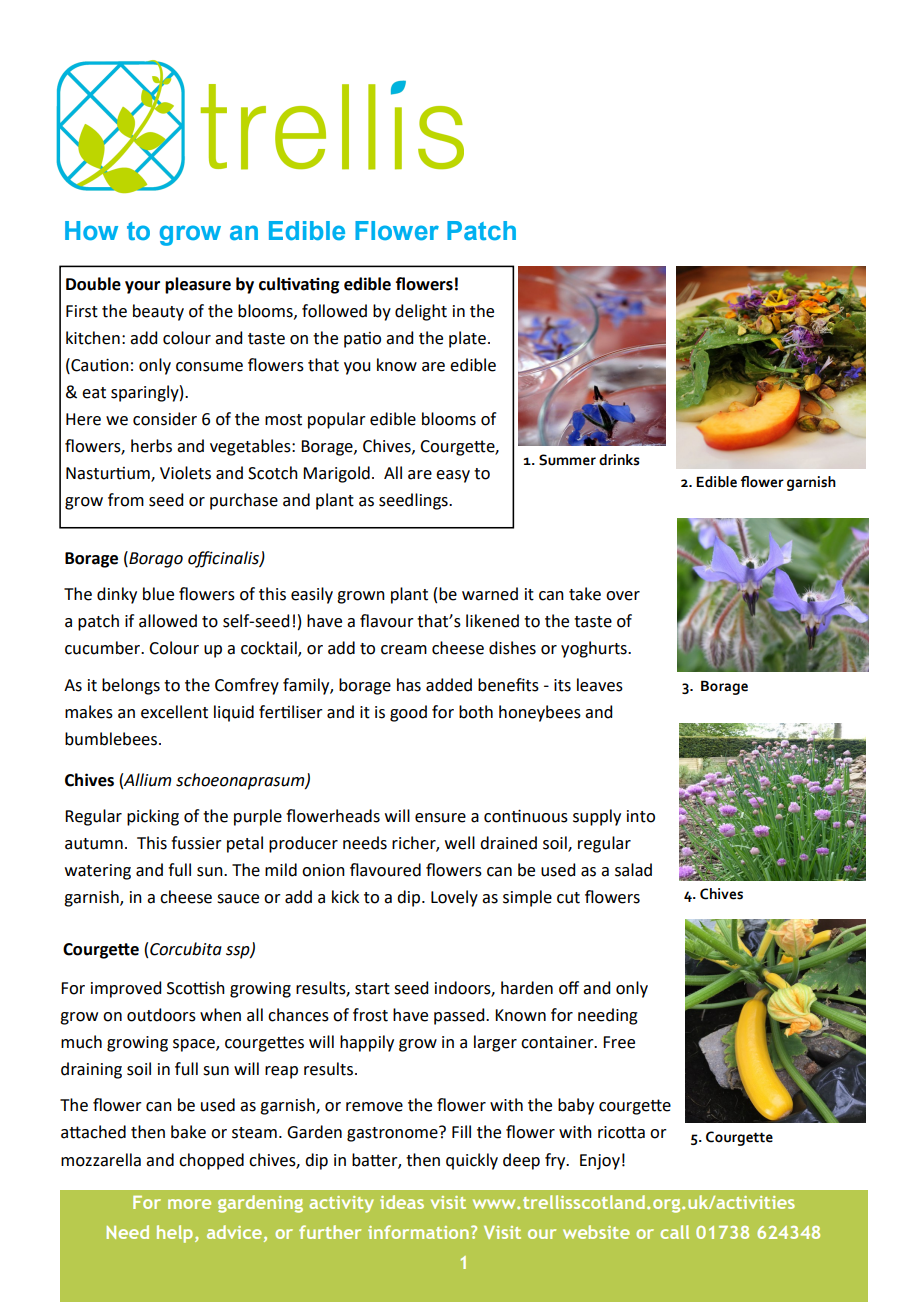  I want to click on your, so click(142, 287).
